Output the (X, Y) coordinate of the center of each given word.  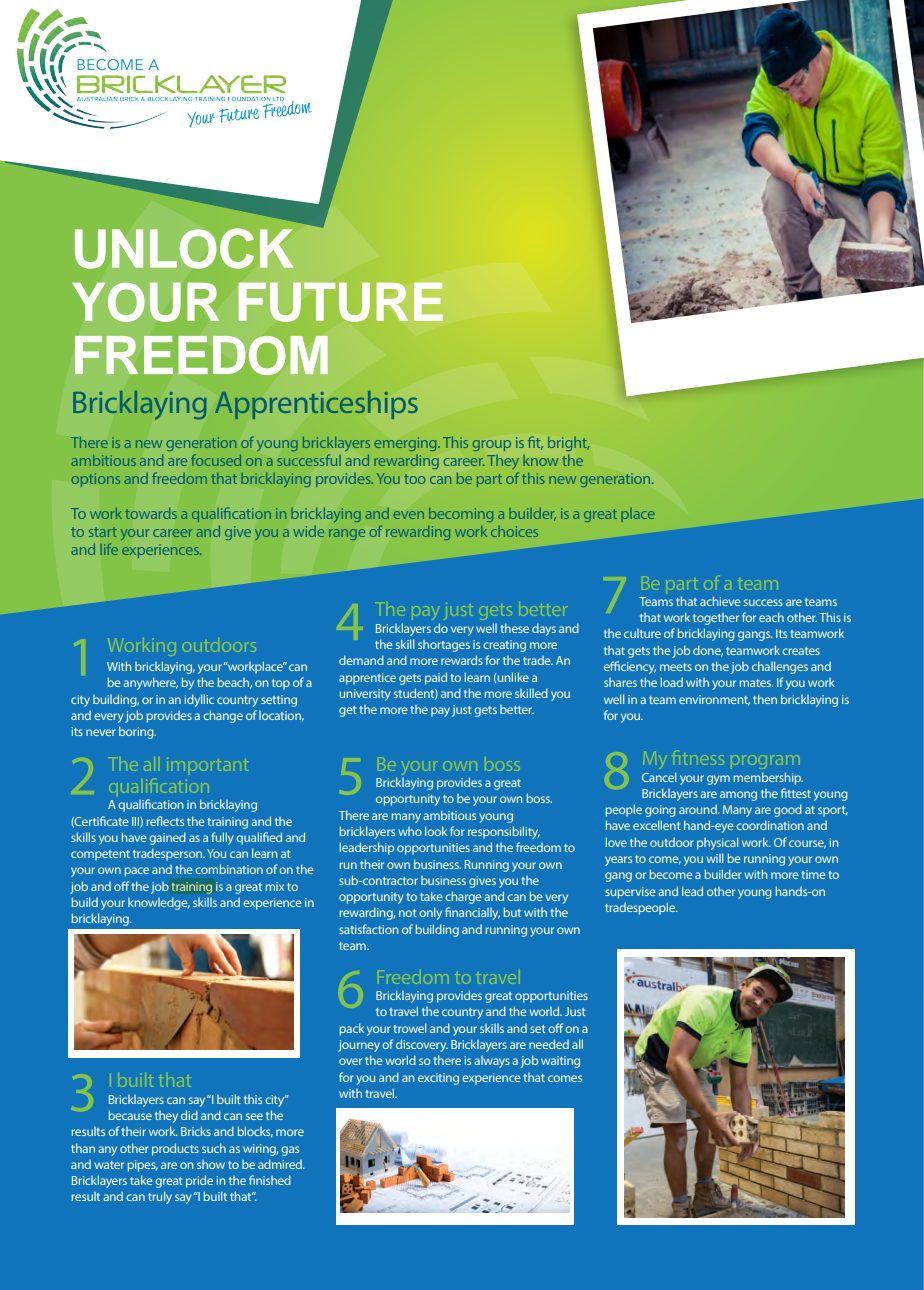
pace (137, 872)
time (814, 874)
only (430, 913)
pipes (143, 1166)
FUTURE (341, 302)
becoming (461, 515)
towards (151, 513)
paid (436, 678)
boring (137, 732)
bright (568, 444)
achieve (720, 601)
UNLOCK (184, 248)
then (765, 699)
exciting (438, 1079)
